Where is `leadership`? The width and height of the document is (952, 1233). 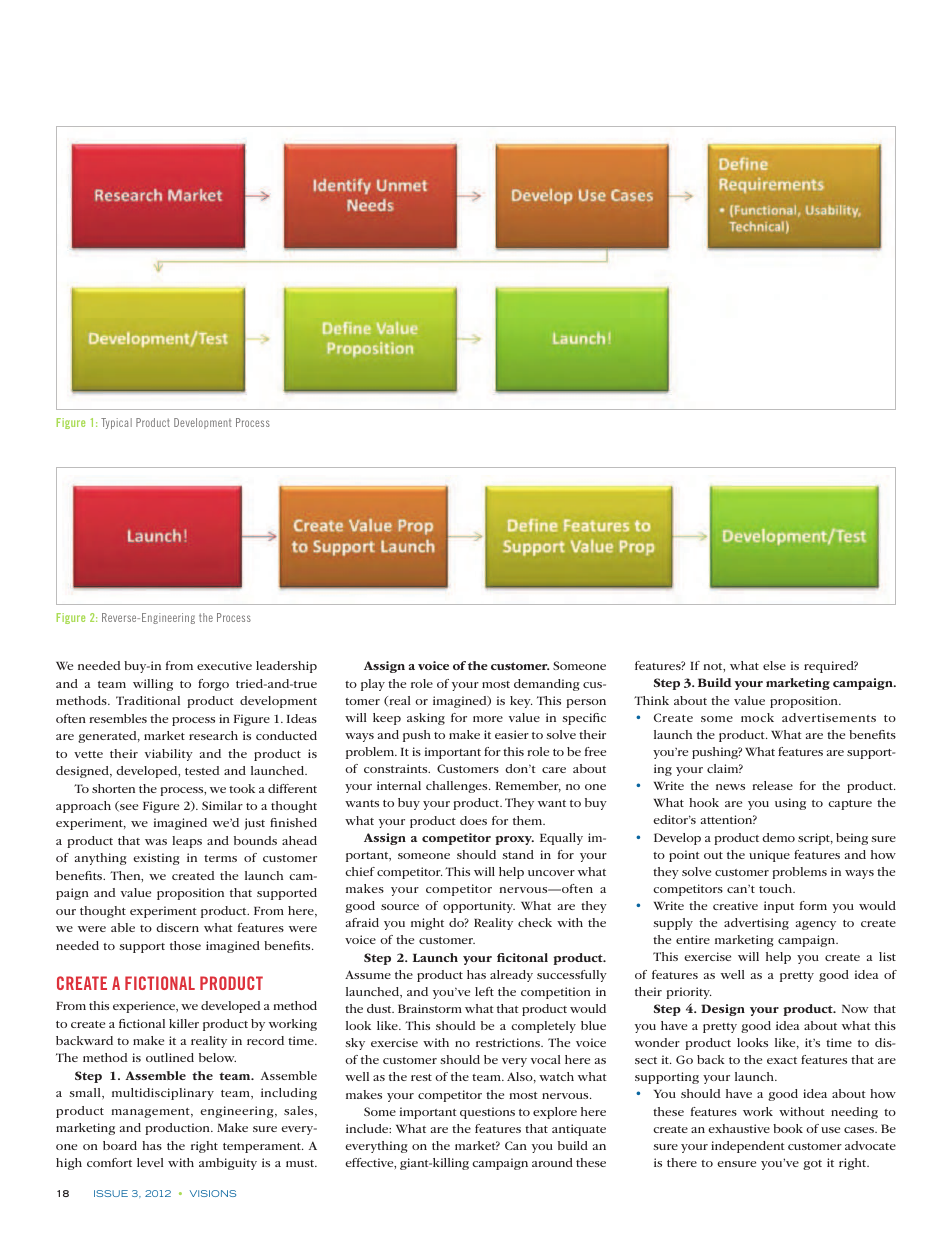 leadership is located at coordinates (286, 667).
